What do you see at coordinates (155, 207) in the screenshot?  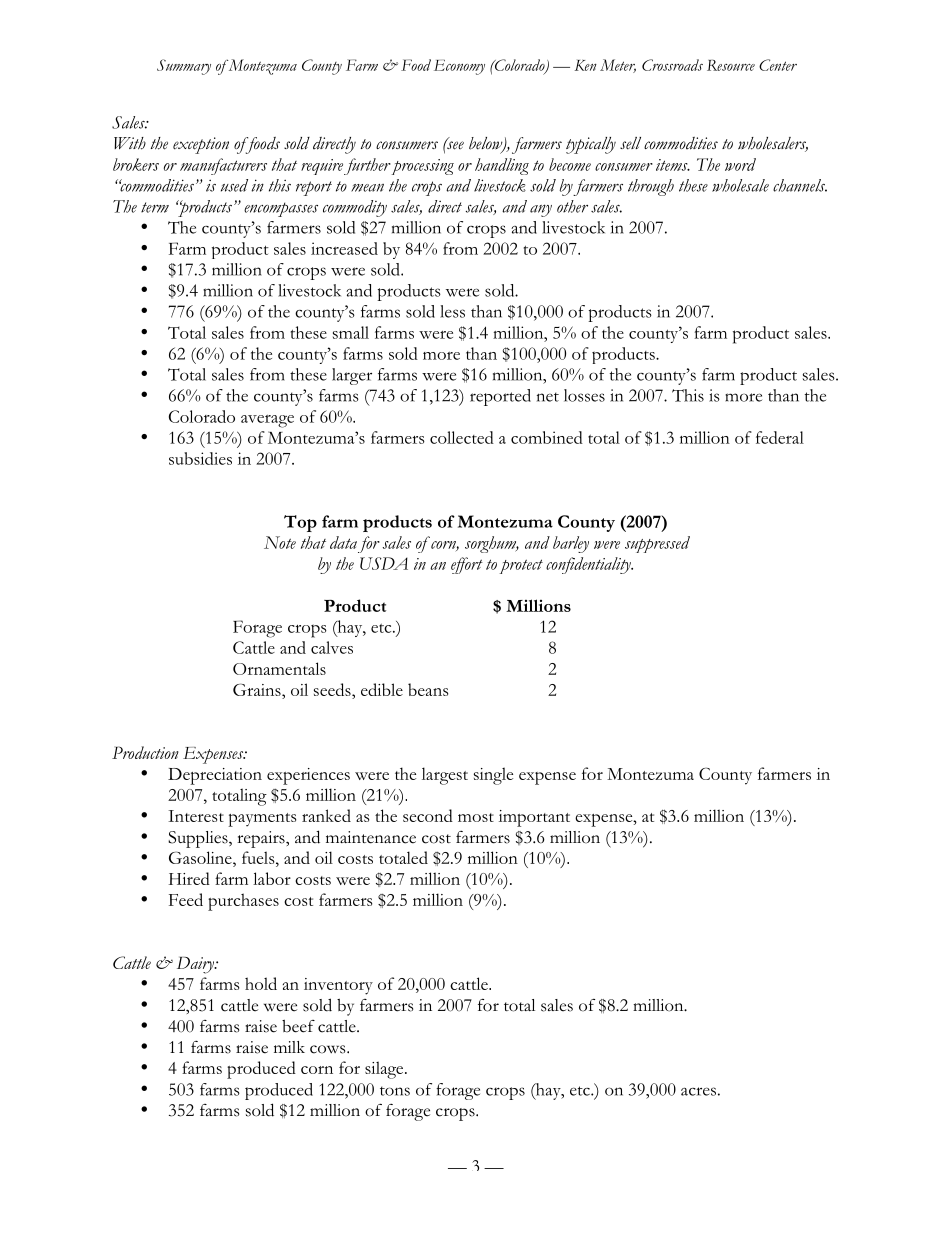 I see `term` at bounding box center [155, 207].
